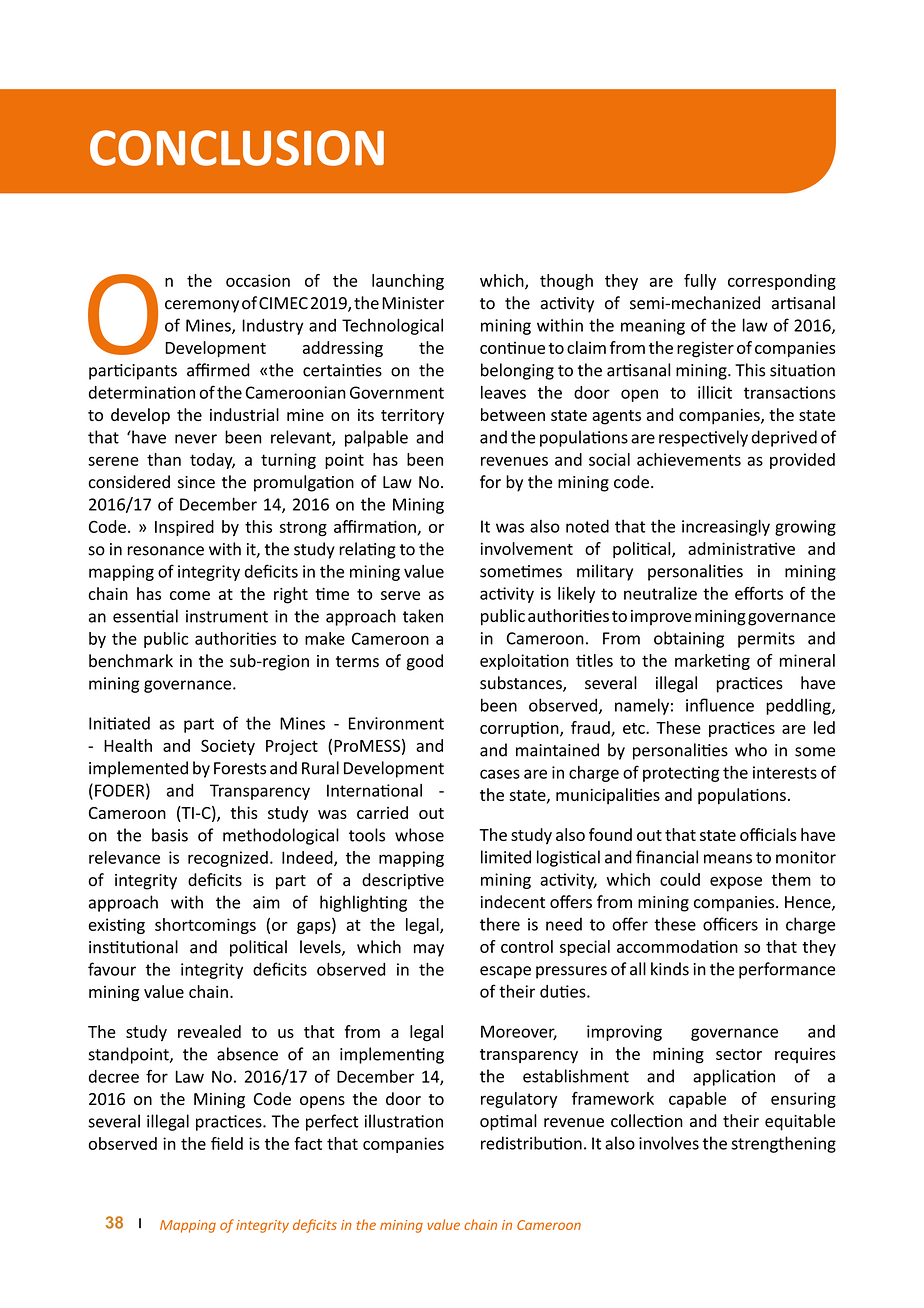  Describe the element at coordinates (227, 616) in the screenshot. I see `instrument` at that location.
